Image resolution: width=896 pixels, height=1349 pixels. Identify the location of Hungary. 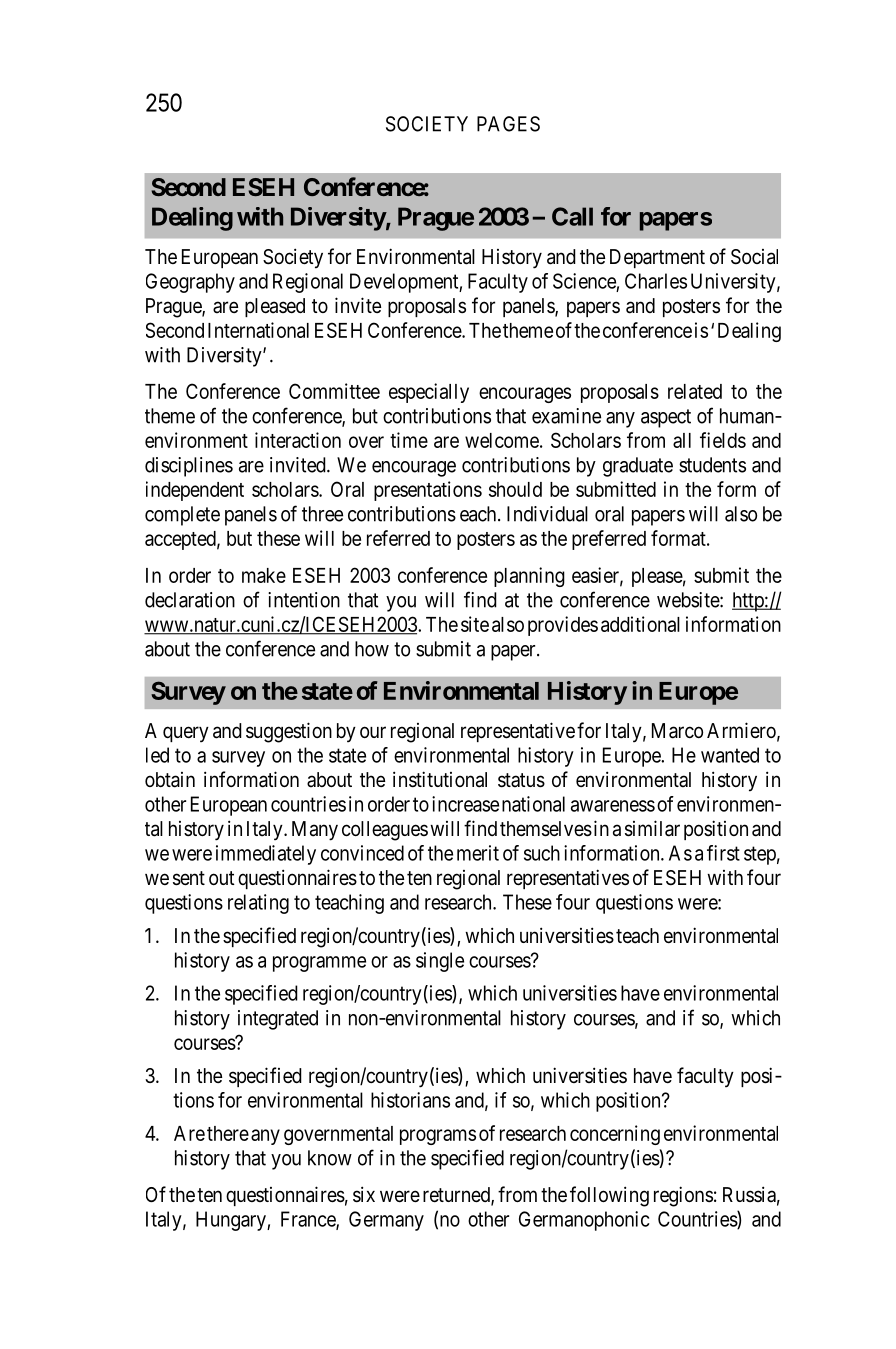
(232, 1221).
